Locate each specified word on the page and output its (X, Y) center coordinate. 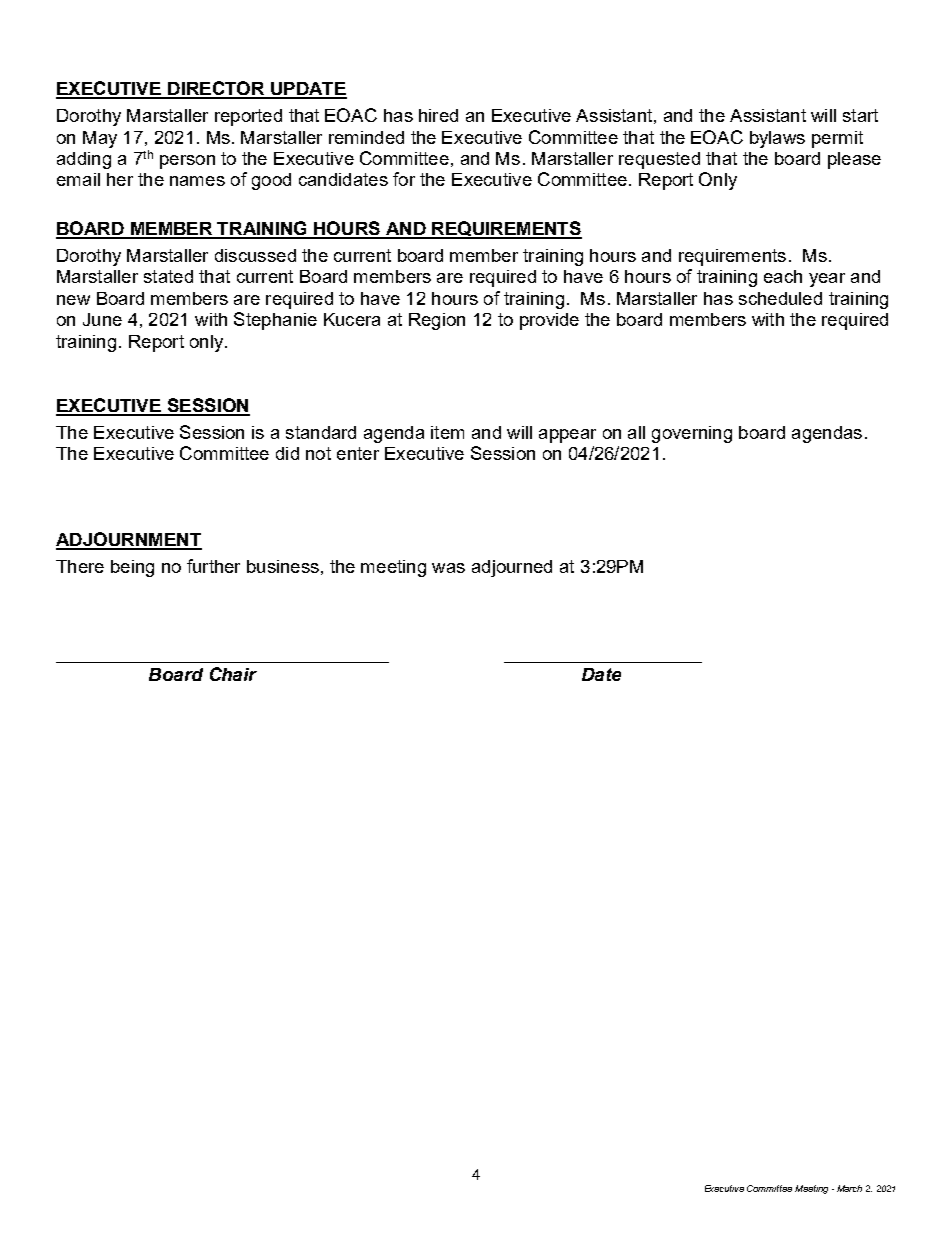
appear (567, 436)
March (849, 1188)
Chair (233, 674)
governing (692, 434)
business (283, 566)
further (213, 566)
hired (438, 115)
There (80, 566)
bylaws (777, 139)
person (187, 162)
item (447, 432)
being (132, 568)
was (448, 568)
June (102, 319)
